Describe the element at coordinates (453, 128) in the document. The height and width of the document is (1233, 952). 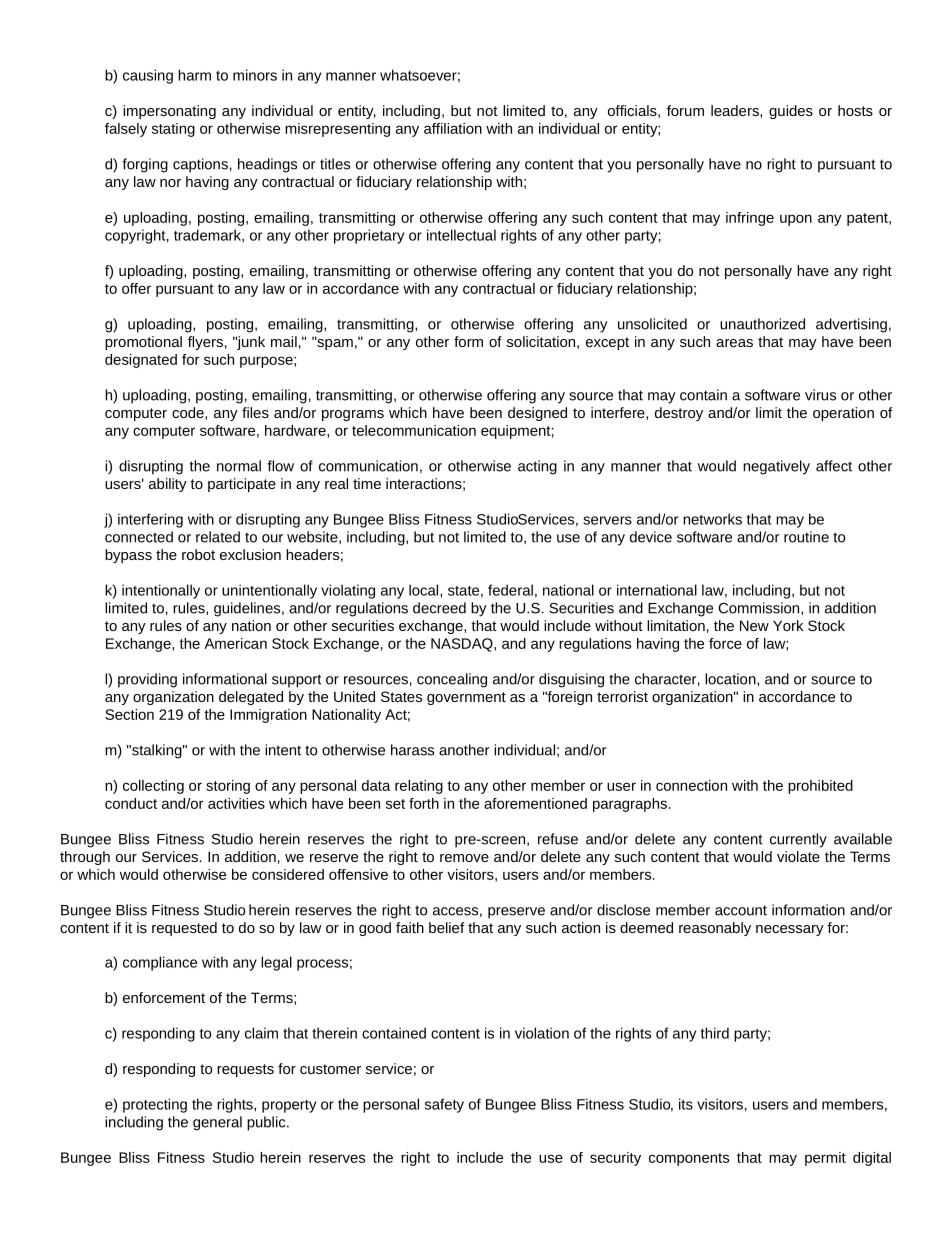
I see `affiliation` at that location.
